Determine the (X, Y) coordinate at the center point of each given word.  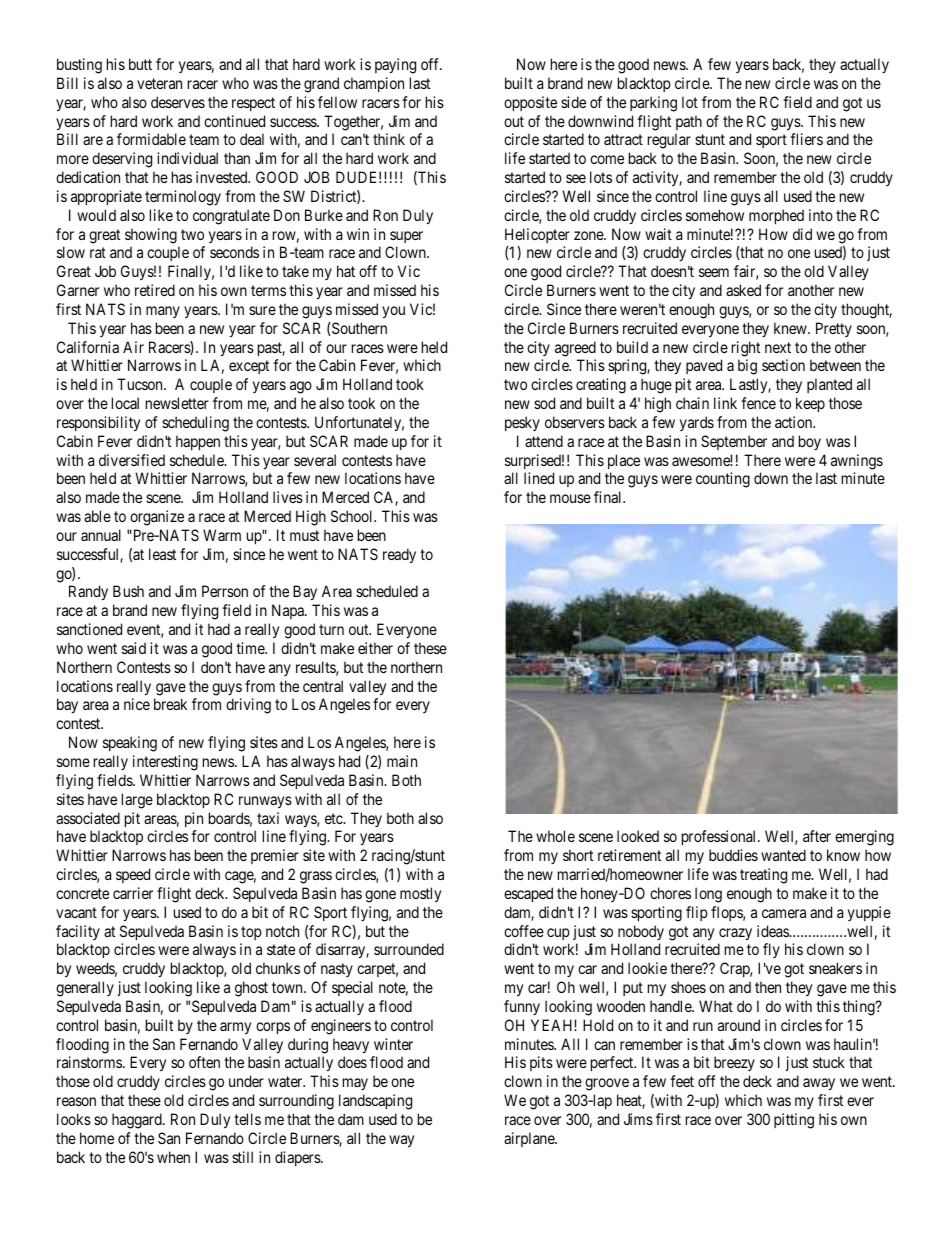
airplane (530, 1139)
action (795, 422)
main (402, 761)
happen (198, 442)
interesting (165, 763)
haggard (138, 1121)
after (817, 836)
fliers (806, 139)
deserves (178, 102)
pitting (794, 1121)
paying (395, 66)
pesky (522, 423)
